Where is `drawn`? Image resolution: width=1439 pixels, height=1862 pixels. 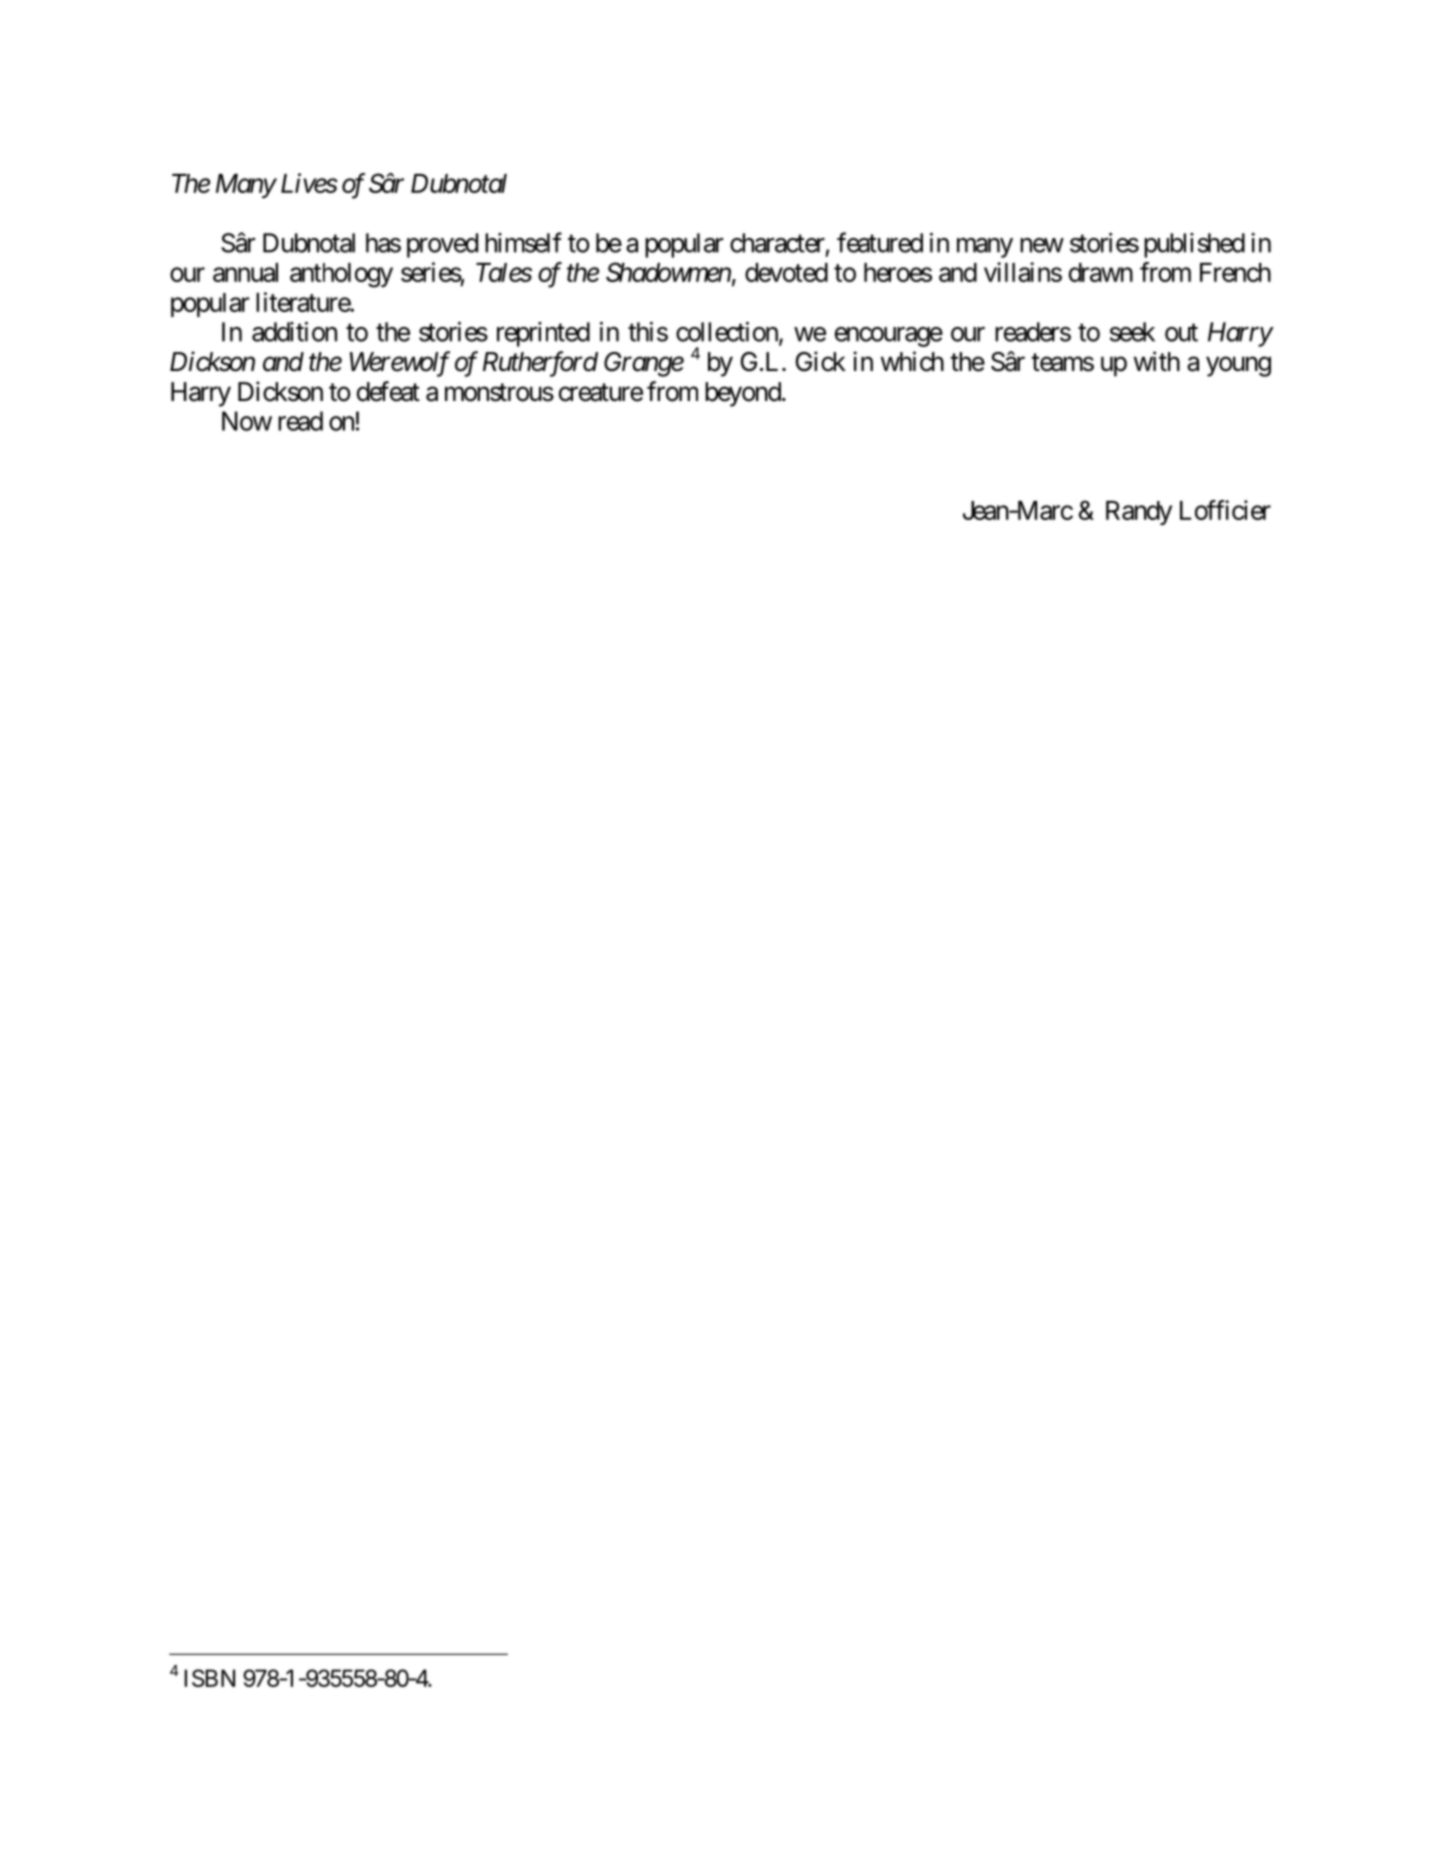
drawn is located at coordinates (1101, 272).
